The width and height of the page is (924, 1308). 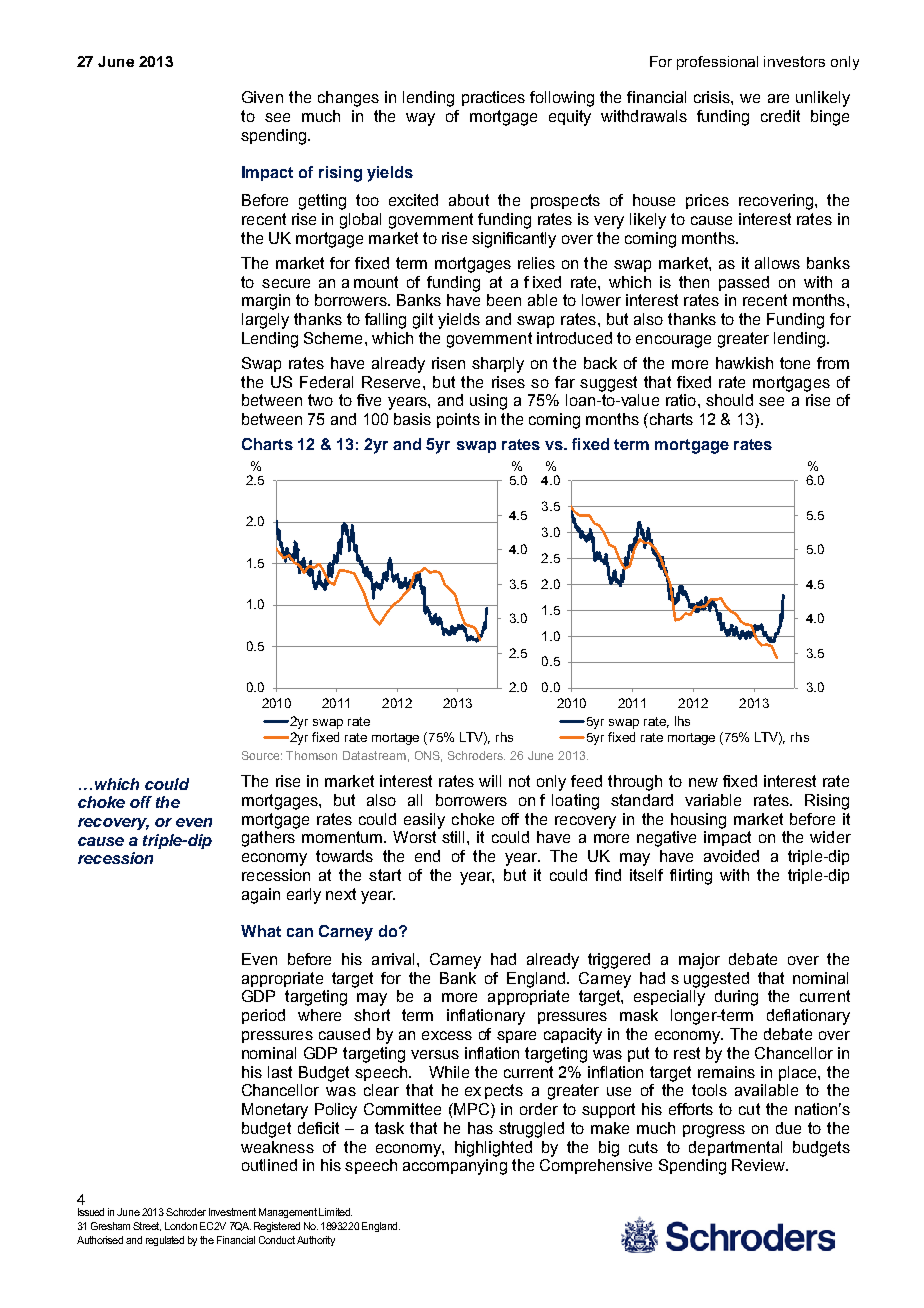 I want to click on London, so click(x=181, y=1226).
